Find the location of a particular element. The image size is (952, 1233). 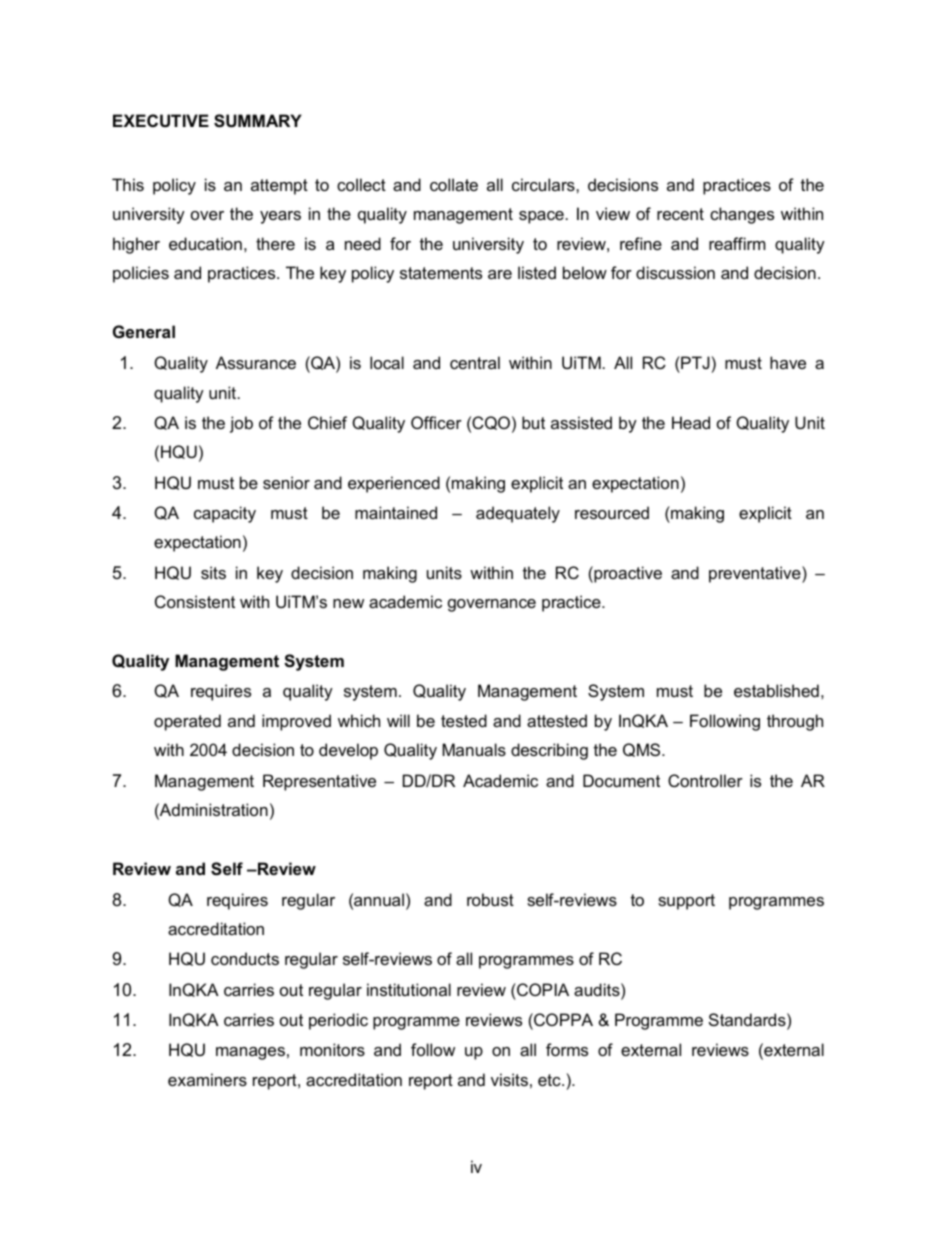

robust is located at coordinates (490, 899).
